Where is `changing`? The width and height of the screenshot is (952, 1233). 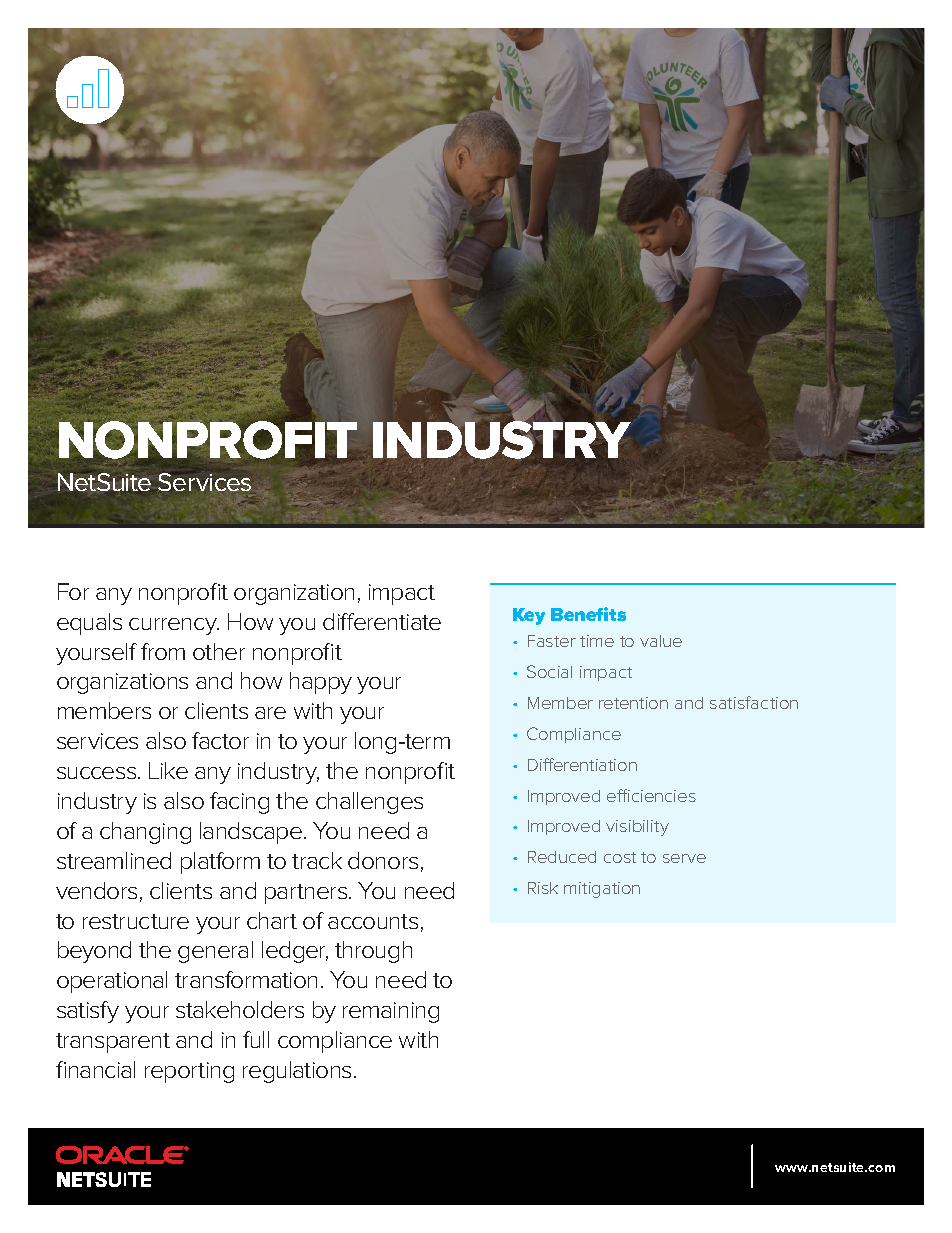 changing is located at coordinates (145, 833).
